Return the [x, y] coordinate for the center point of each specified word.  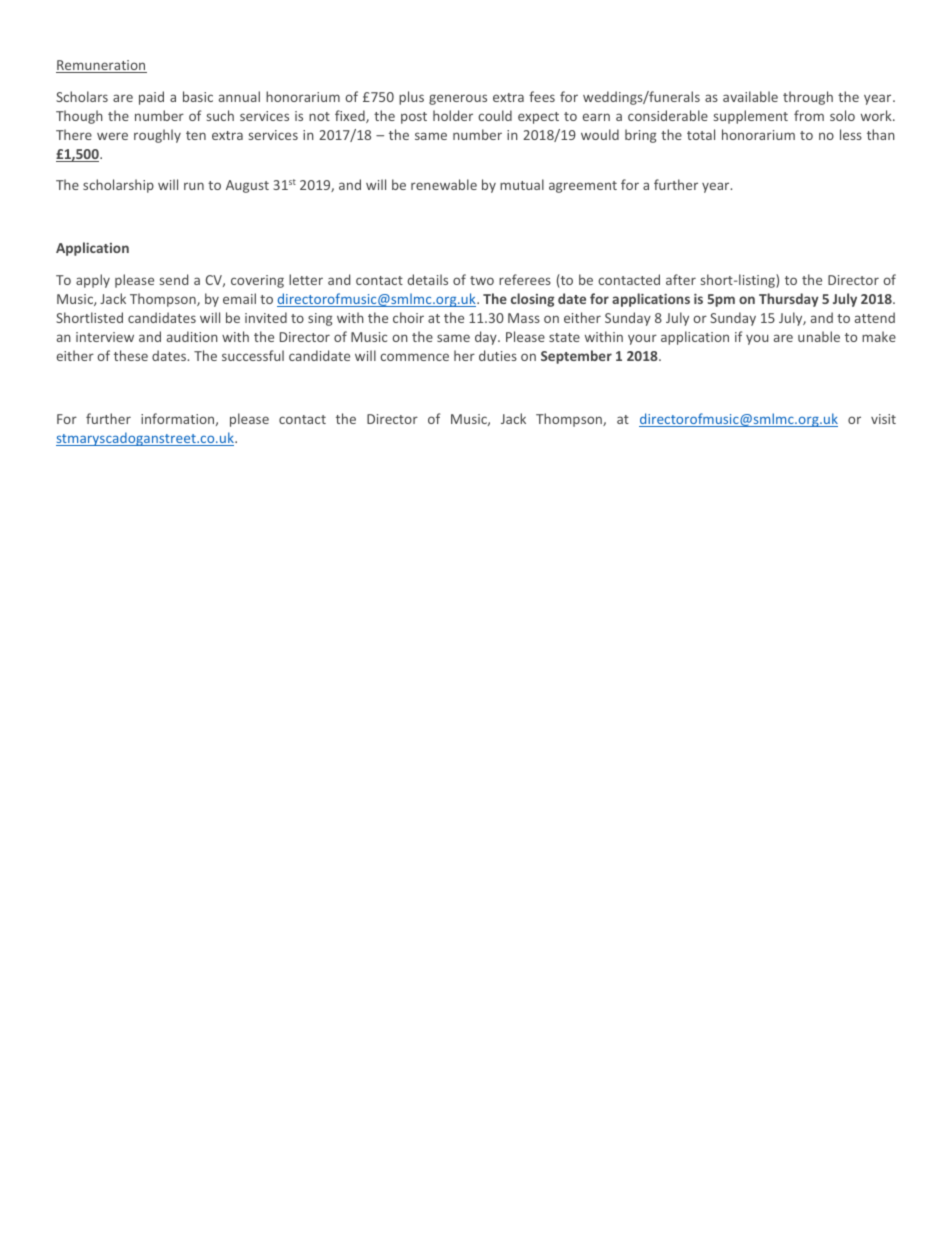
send [174, 279]
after [681, 279]
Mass [524, 318]
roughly [157, 136]
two [482, 280]
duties [498, 355]
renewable [444, 184]
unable [819, 336]
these [131, 355]
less [851, 134]
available [750, 96]
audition [192, 336]
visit [883, 419]
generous [458, 99]
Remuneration [101, 66]
